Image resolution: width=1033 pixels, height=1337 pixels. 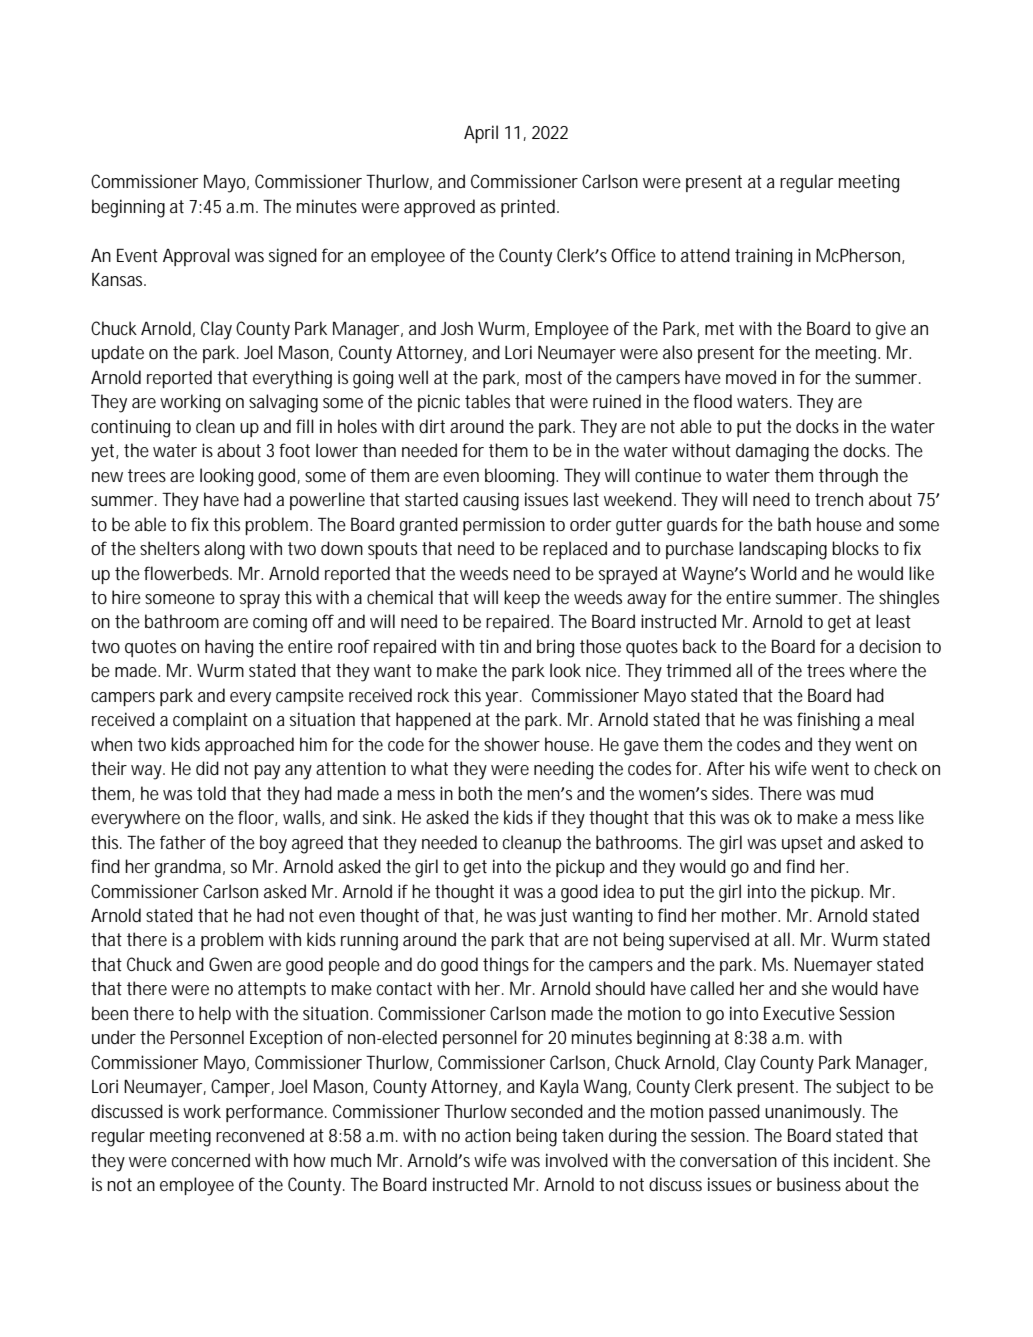 I want to click on father, so click(x=183, y=842).
